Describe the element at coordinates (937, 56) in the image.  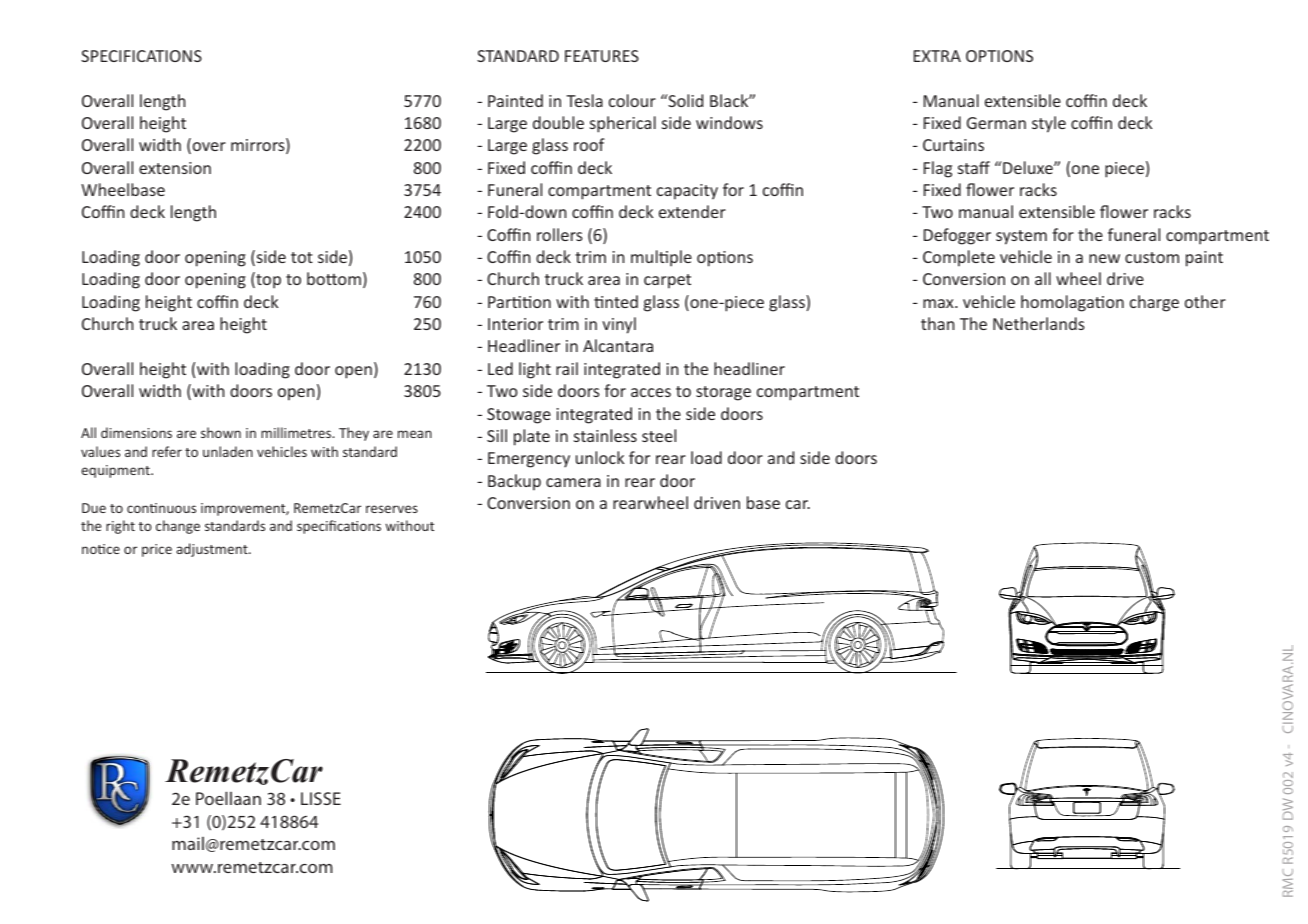
I see `EXTRA` at that location.
